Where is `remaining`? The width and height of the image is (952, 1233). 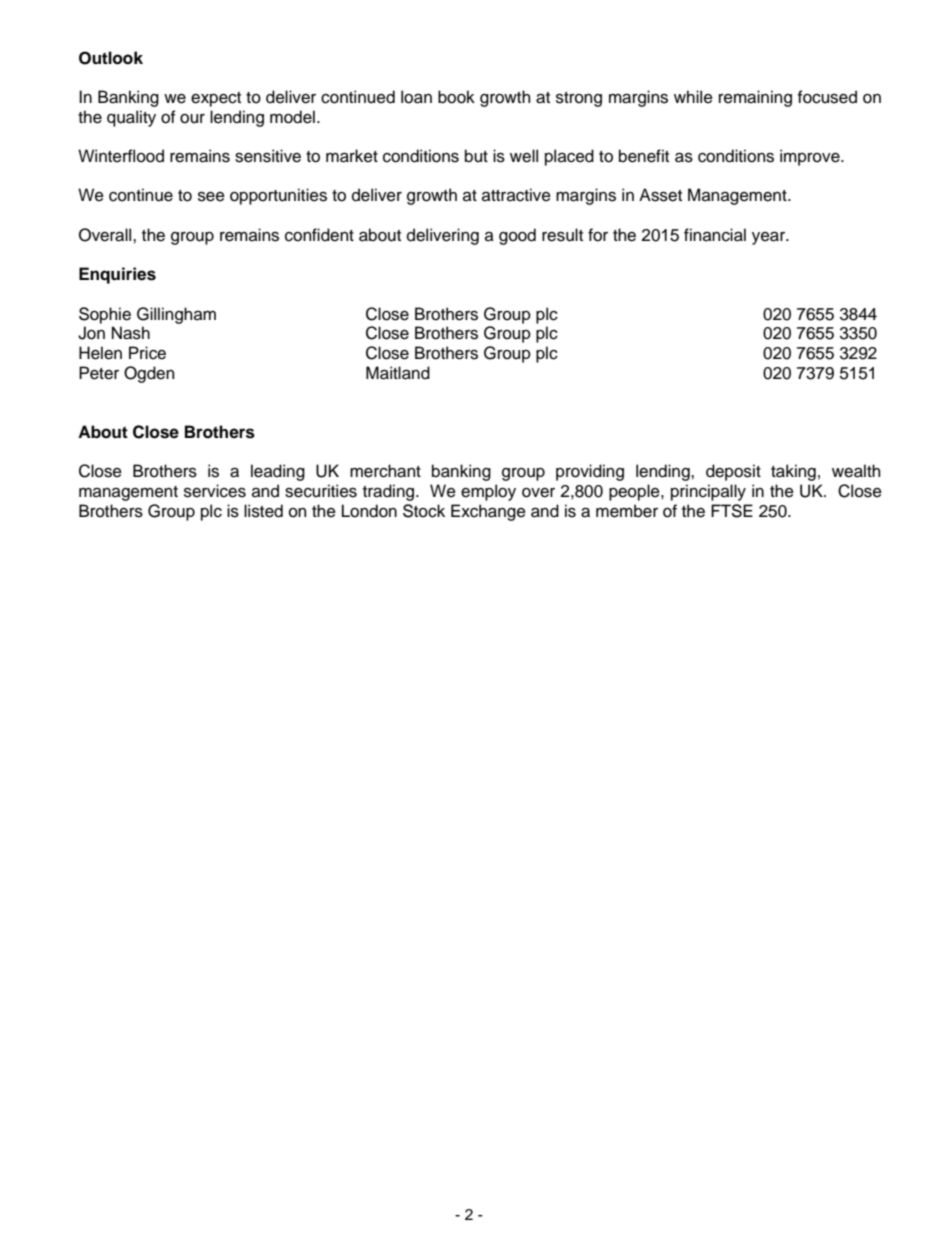
remaining is located at coordinates (755, 98).
